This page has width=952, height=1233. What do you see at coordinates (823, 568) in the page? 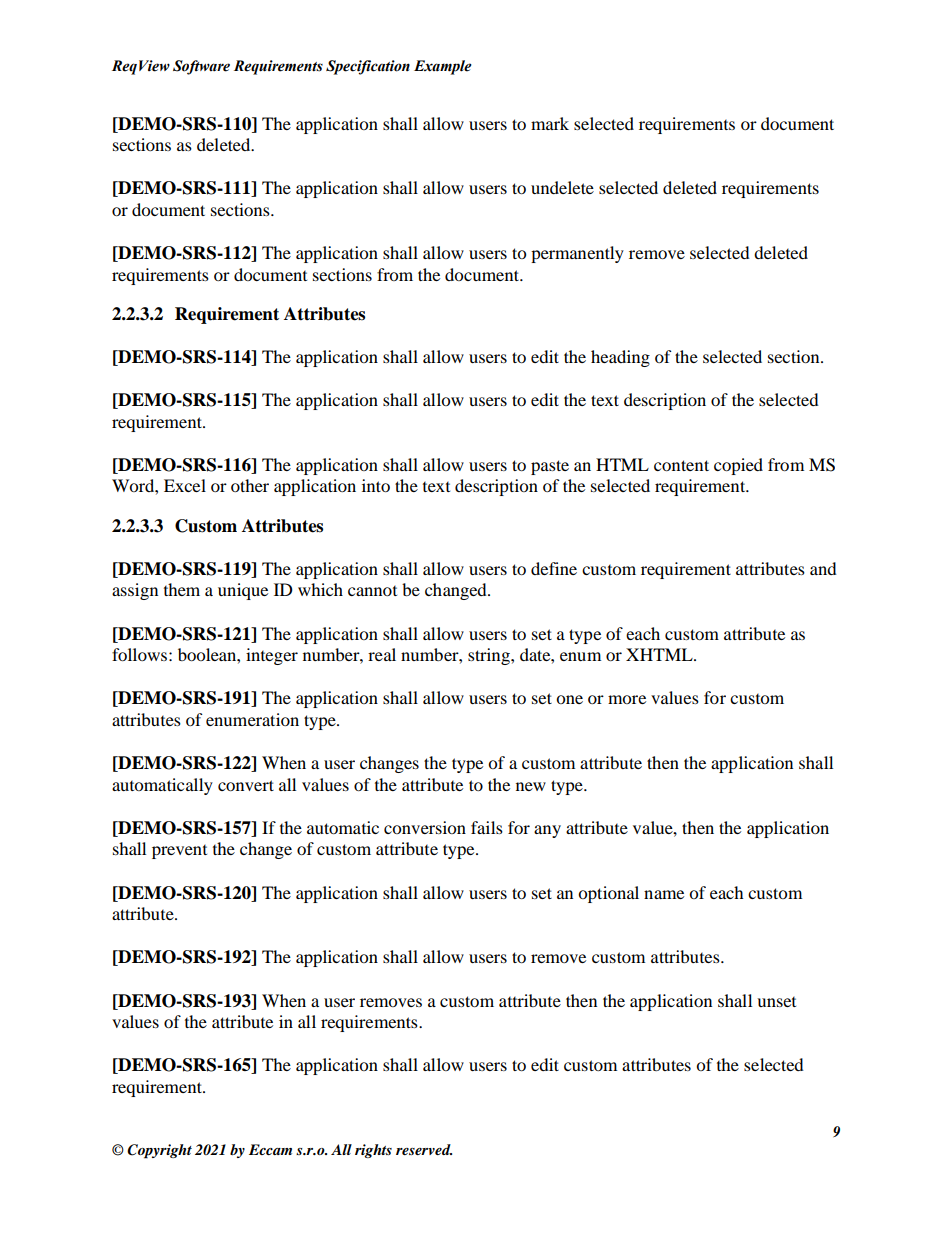
I see `and` at bounding box center [823, 568].
